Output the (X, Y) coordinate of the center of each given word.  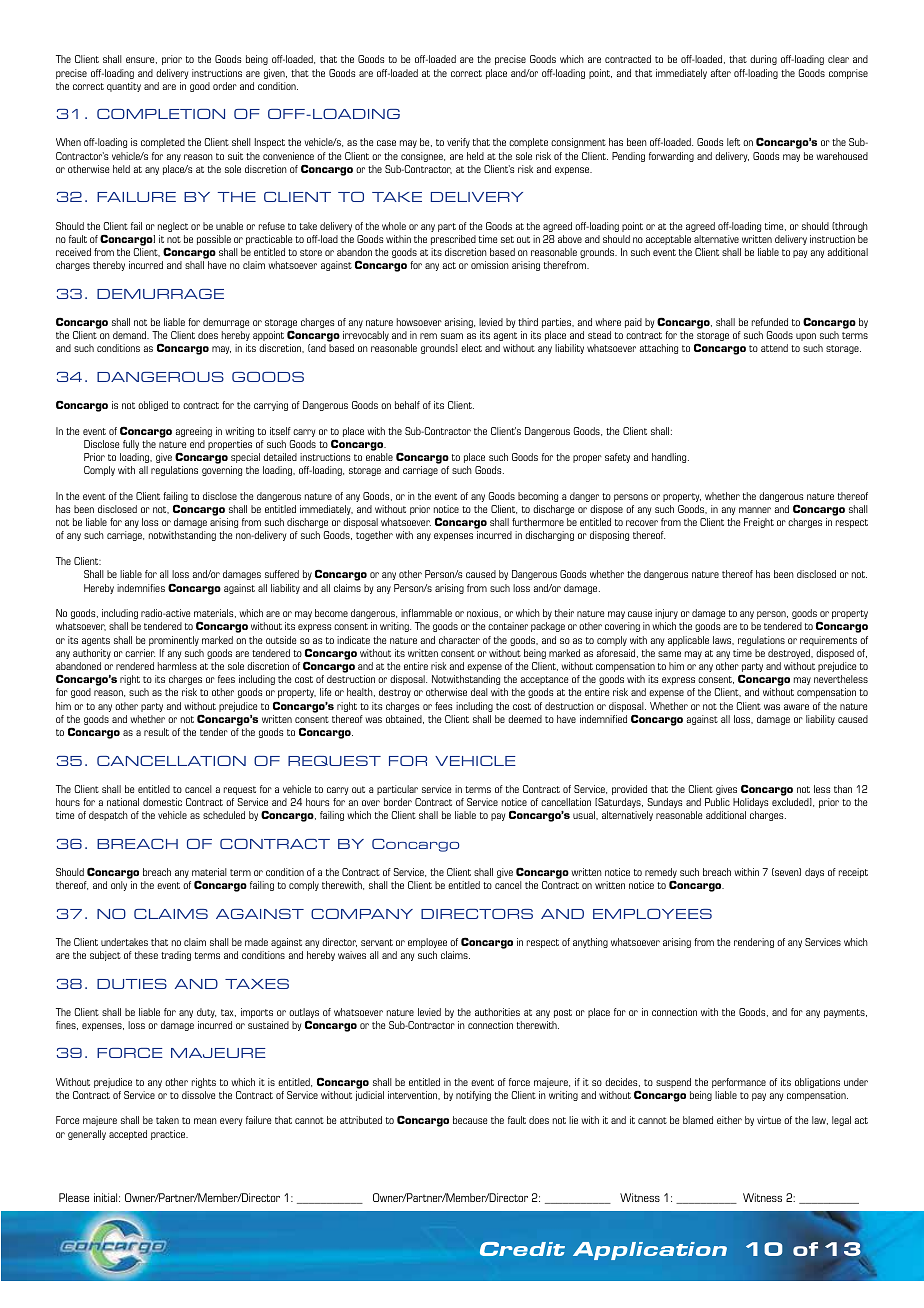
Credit (522, 1249)
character (459, 640)
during (763, 60)
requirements (828, 641)
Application (650, 1251)
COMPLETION (161, 114)
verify (458, 143)
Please (74, 1197)
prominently (174, 641)
